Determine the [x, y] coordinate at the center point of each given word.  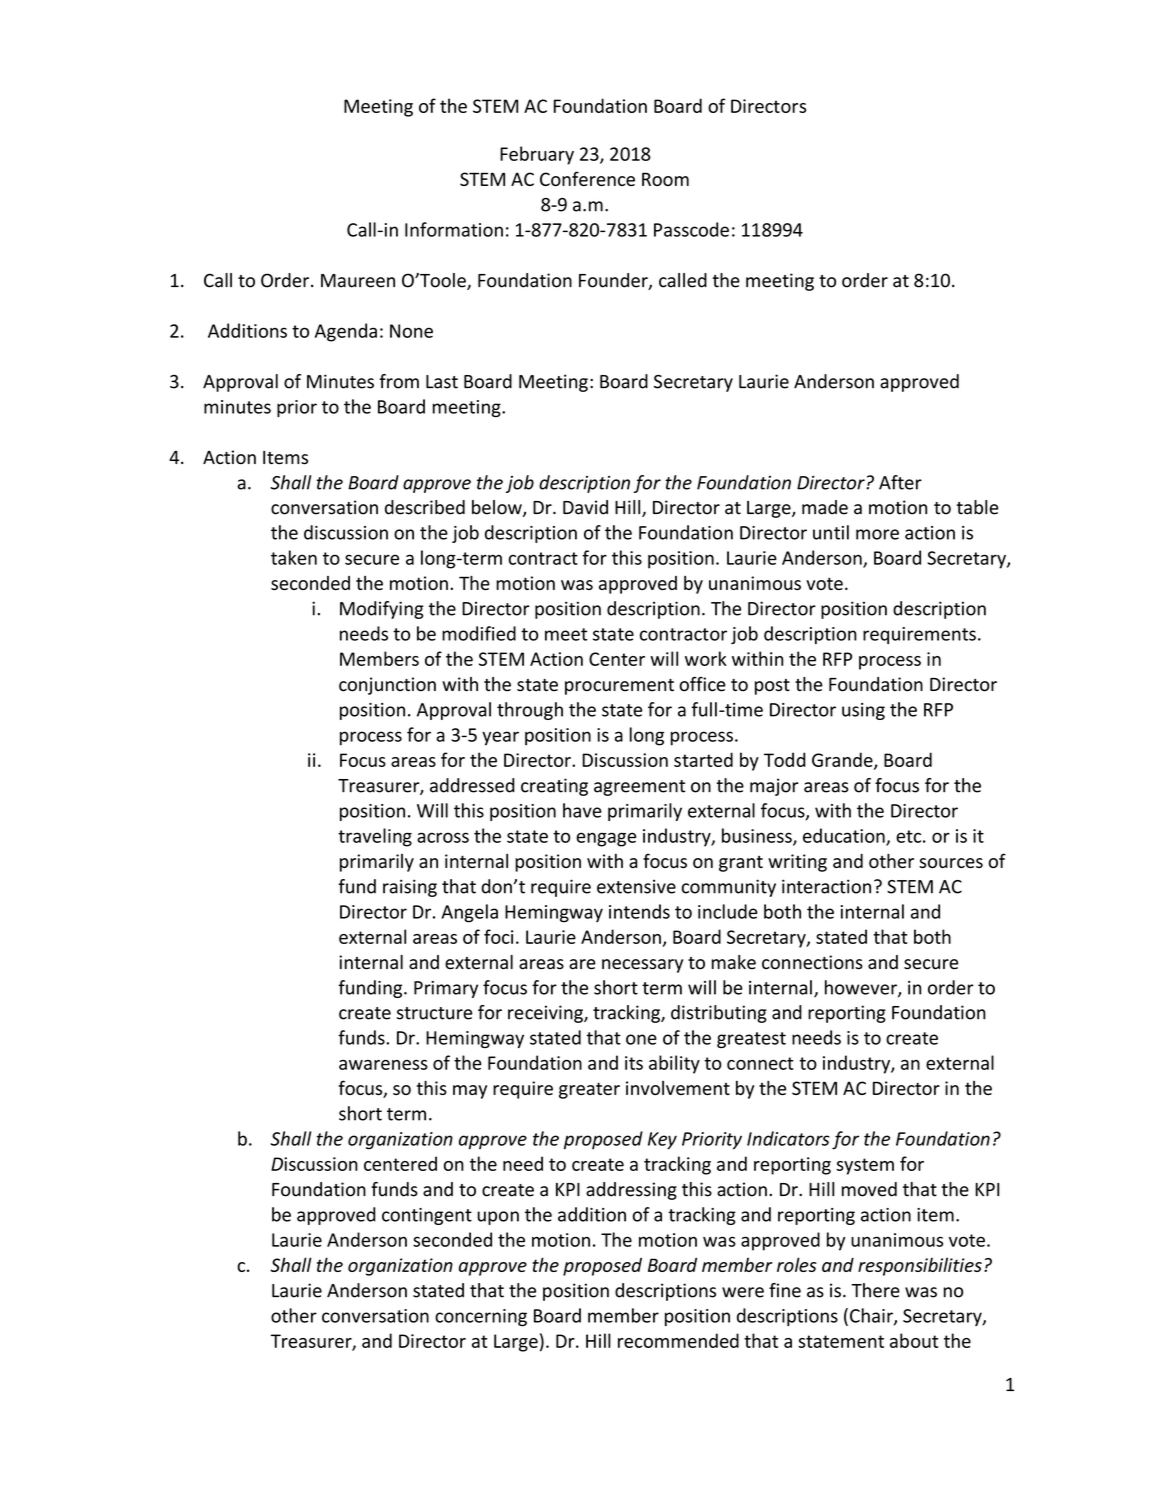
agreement [639, 788]
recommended [678, 1340]
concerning [481, 1317]
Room [665, 179]
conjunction [387, 686]
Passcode [691, 229]
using [863, 711]
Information [454, 229]
